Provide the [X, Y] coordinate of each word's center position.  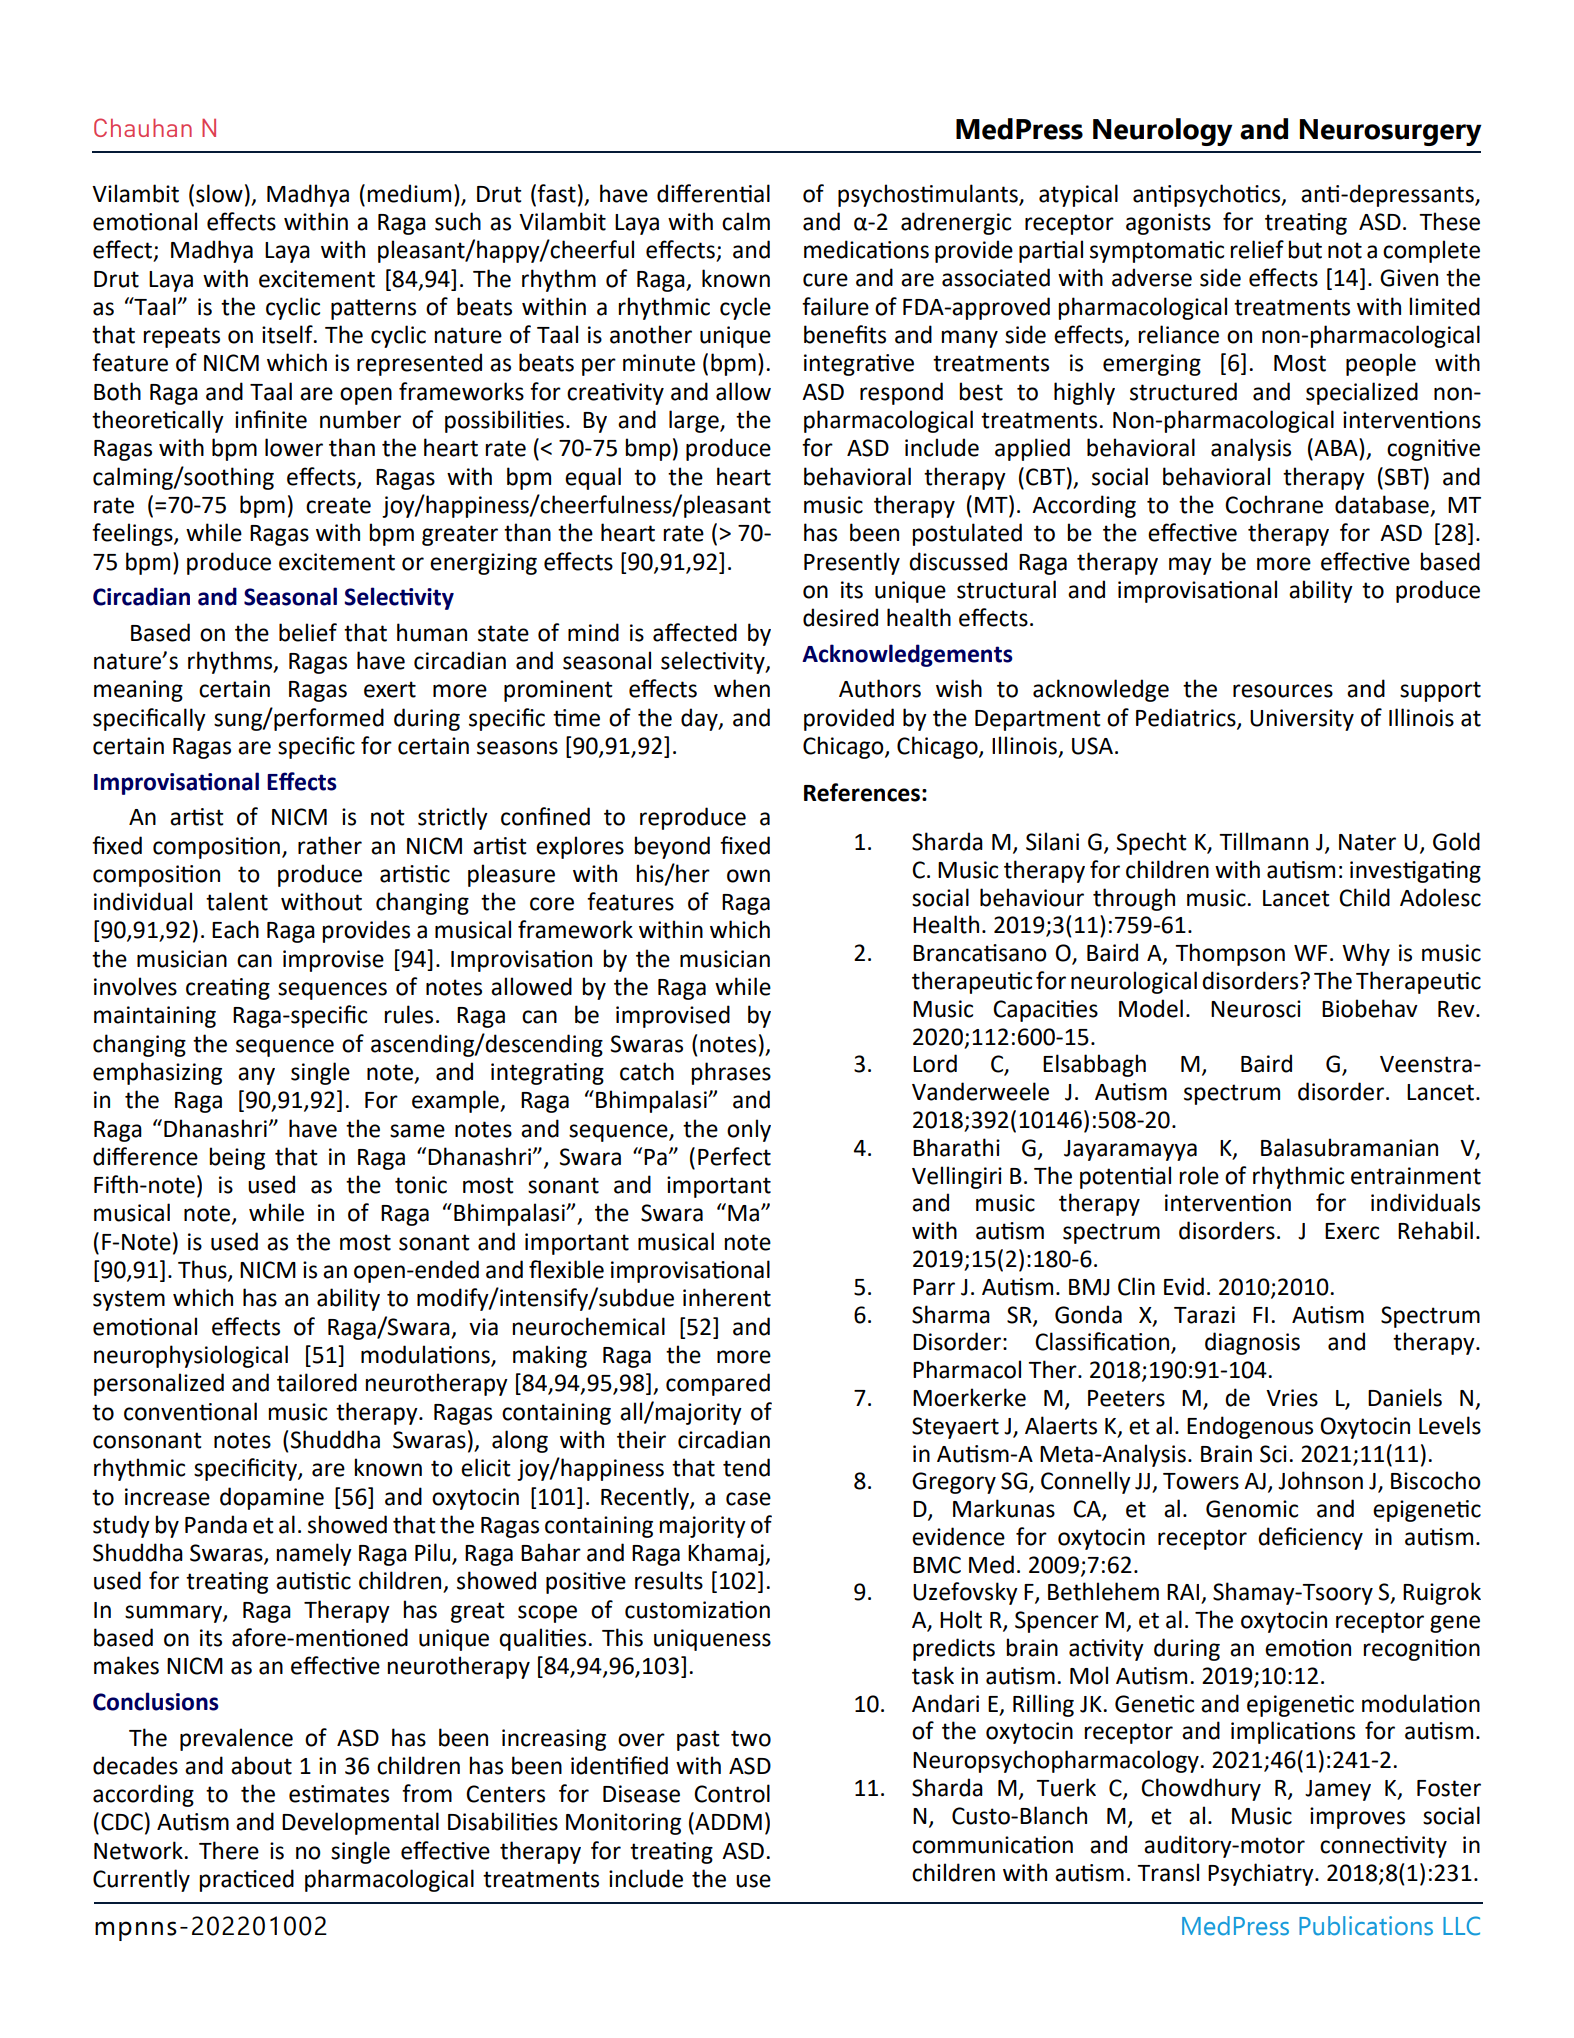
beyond [672, 847]
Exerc [1352, 1231]
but [1305, 249]
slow [219, 193]
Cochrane [1274, 504]
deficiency [1310, 1538]
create [338, 505]
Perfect [734, 1156]
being [237, 1158]
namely [314, 1554]
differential [713, 193]
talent [237, 901]
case [748, 1499]
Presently [852, 563]
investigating [1415, 872]
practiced [246, 1880]
